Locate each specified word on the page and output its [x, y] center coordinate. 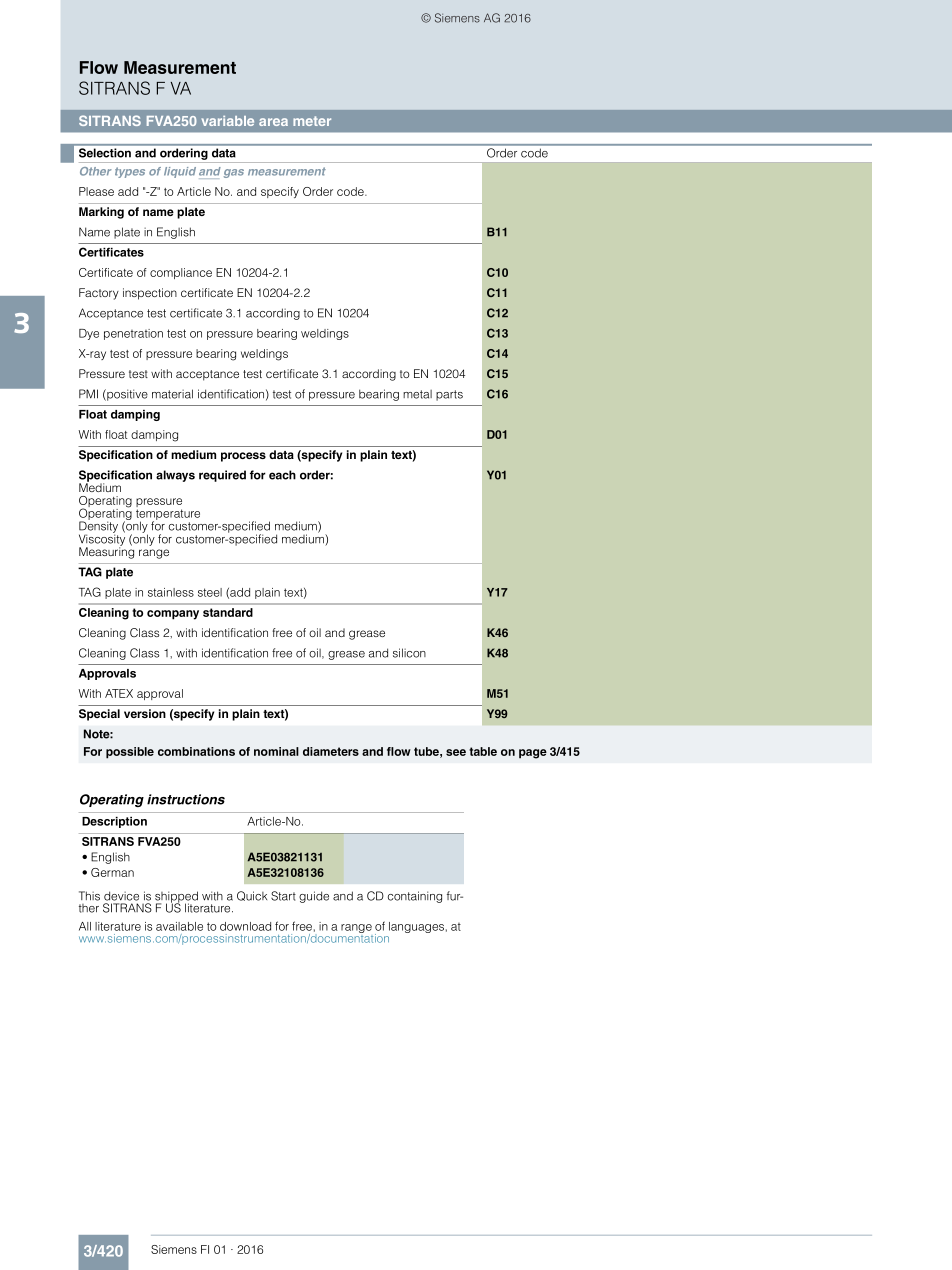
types [130, 172]
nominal [276, 751]
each [282, 475]
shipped [176, 898]
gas [234, 173]
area [273, 122]
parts [449, 395]
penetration [133, 334]
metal [417, 394]
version [145, 713]
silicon [409, 653]
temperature [168, 516]
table [483, 751]
